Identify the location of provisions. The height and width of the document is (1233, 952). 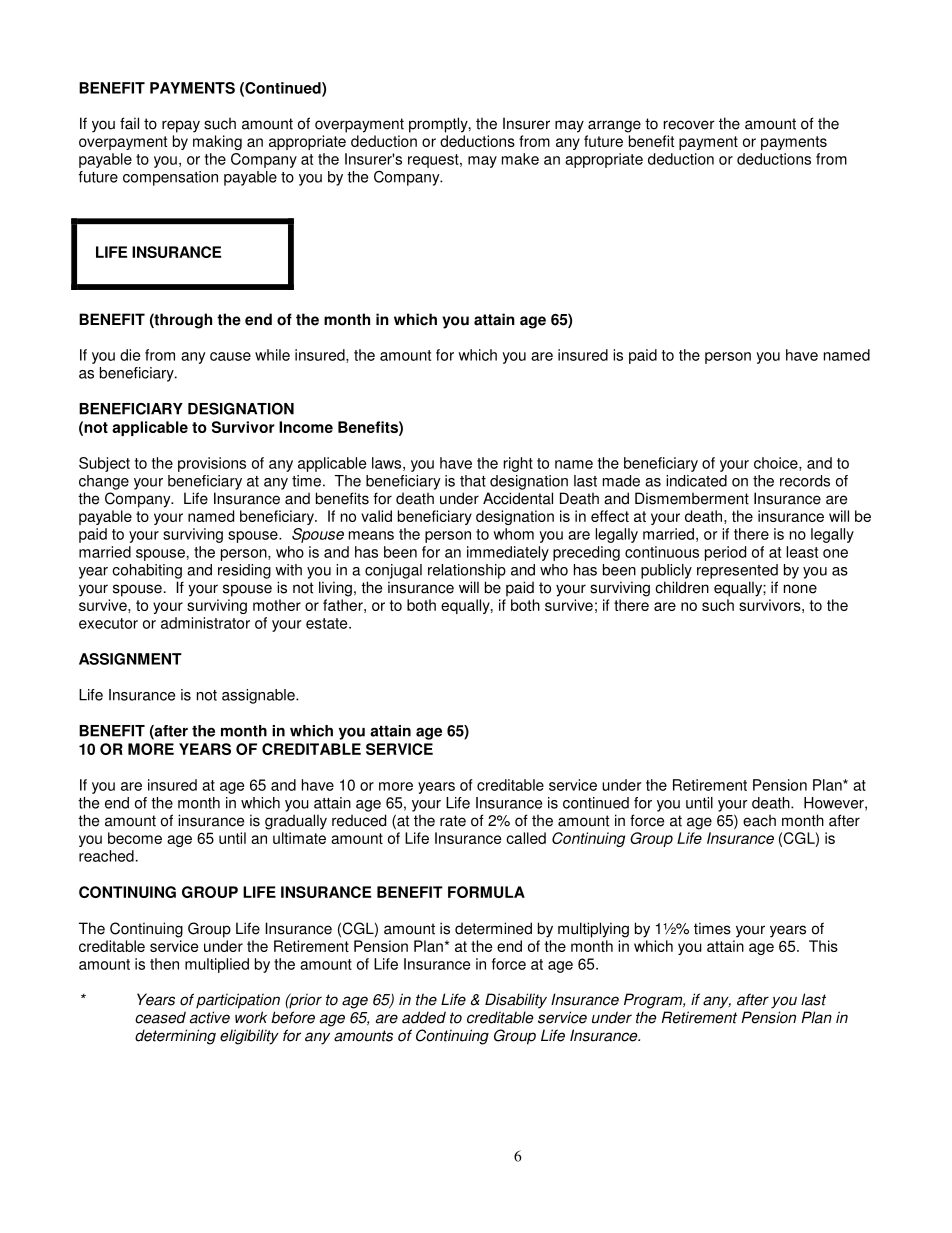
(212, 464).
